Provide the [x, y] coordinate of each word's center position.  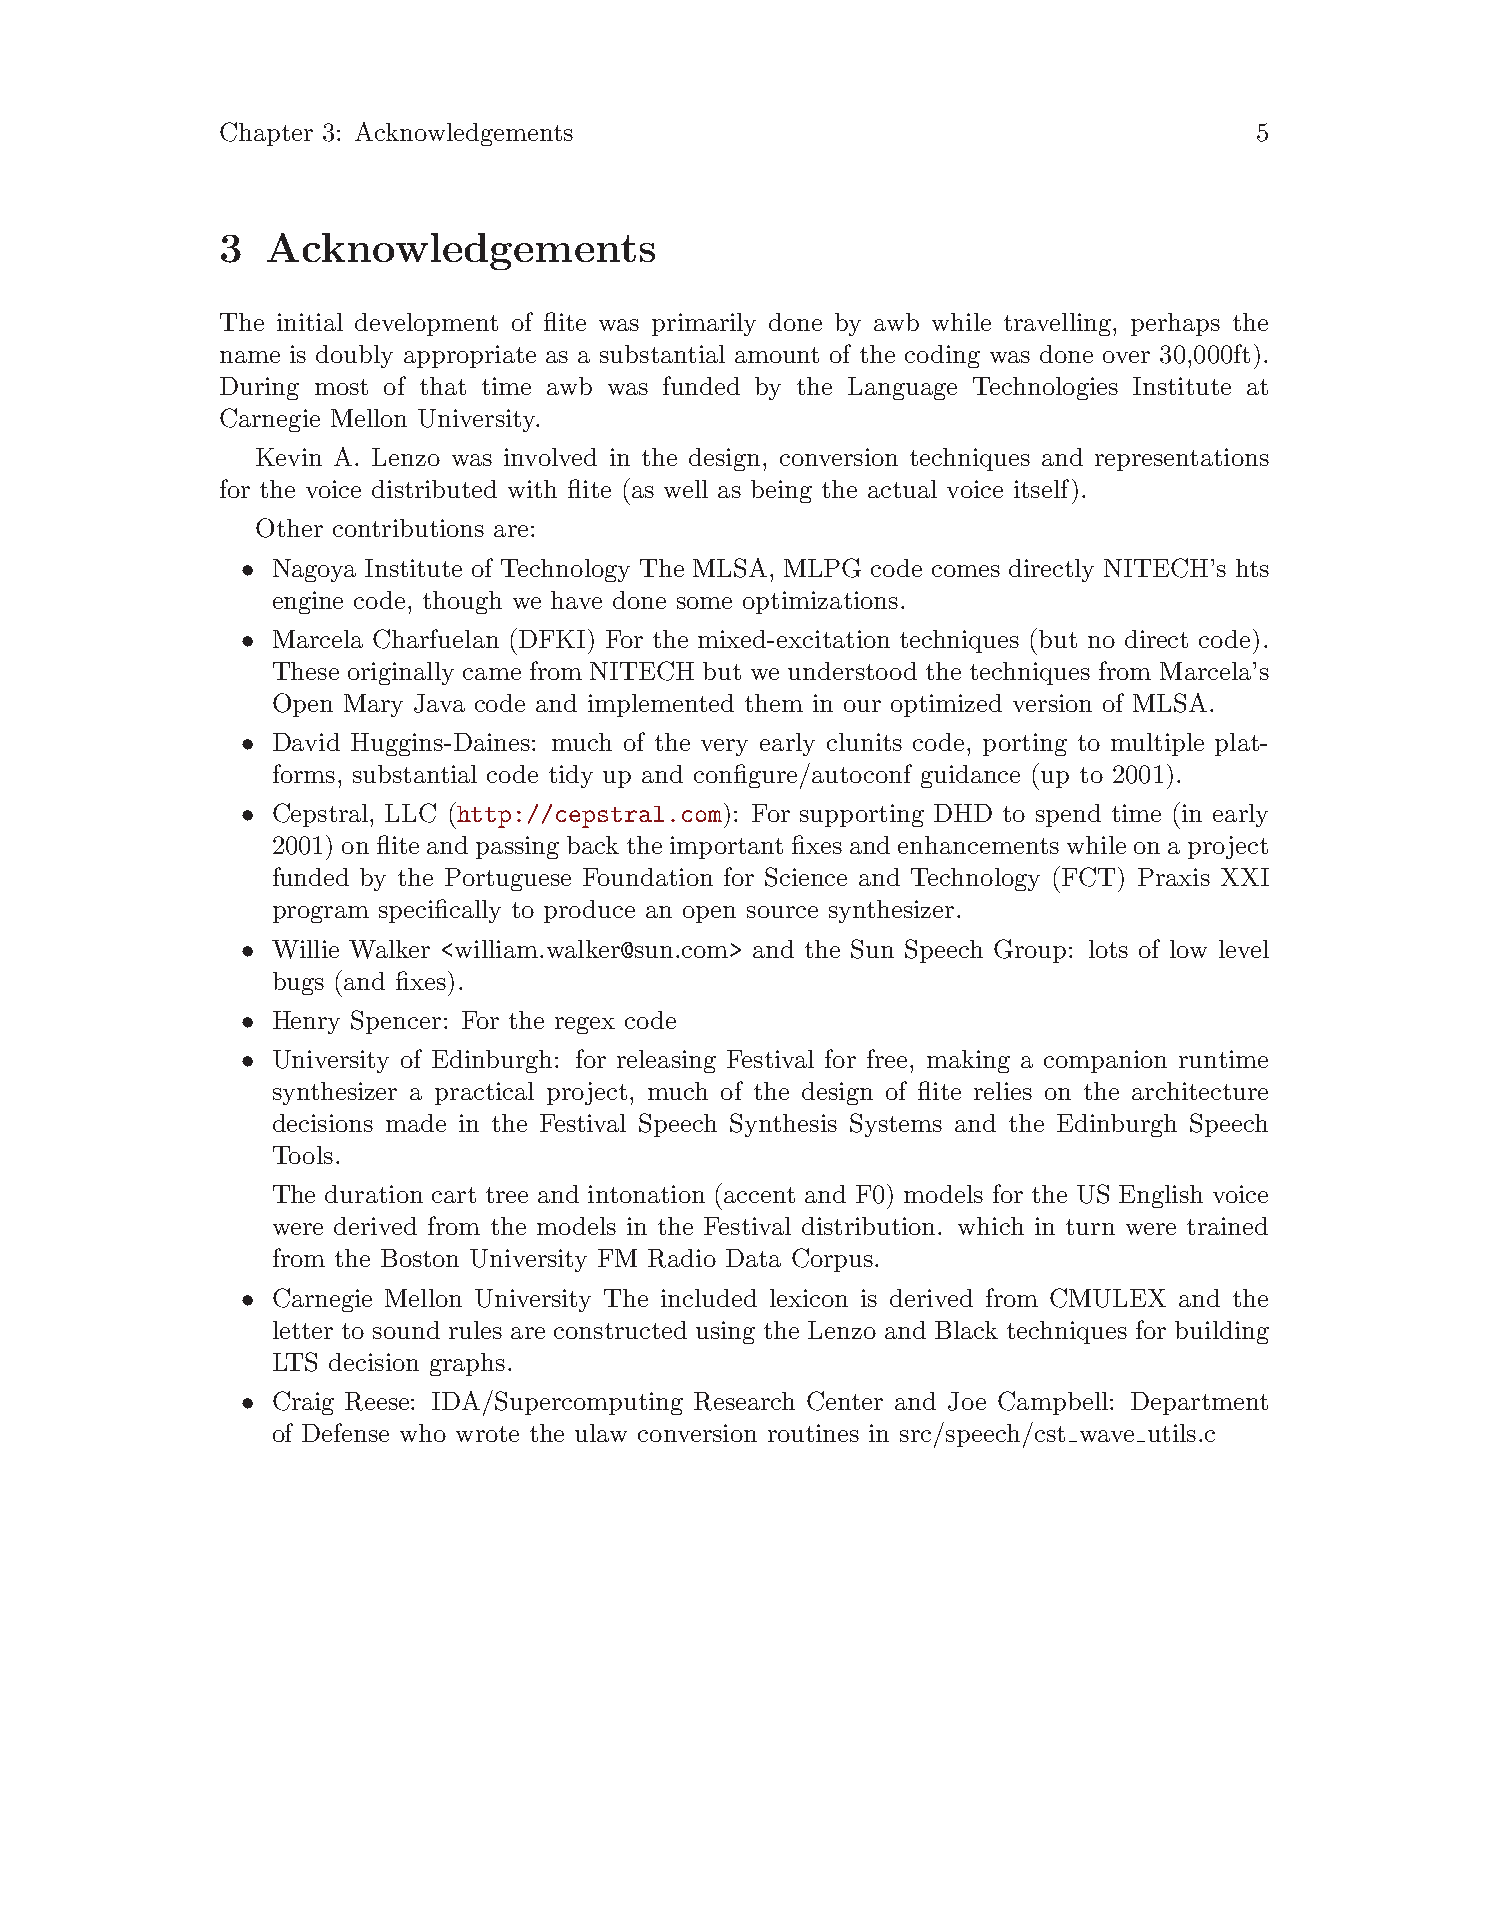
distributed [434, 489]
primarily [704, 324]
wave [1107, 1436]
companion [1105, 1061]
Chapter [266, 134]
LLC [410, 813]
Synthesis [783, 1125]
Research [744, 1401]
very [724, 747]
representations [1182, 459]
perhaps [1175, 324]
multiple [1157, 744]
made [416, 1123]
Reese [378, 1401]
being [781, 491]
